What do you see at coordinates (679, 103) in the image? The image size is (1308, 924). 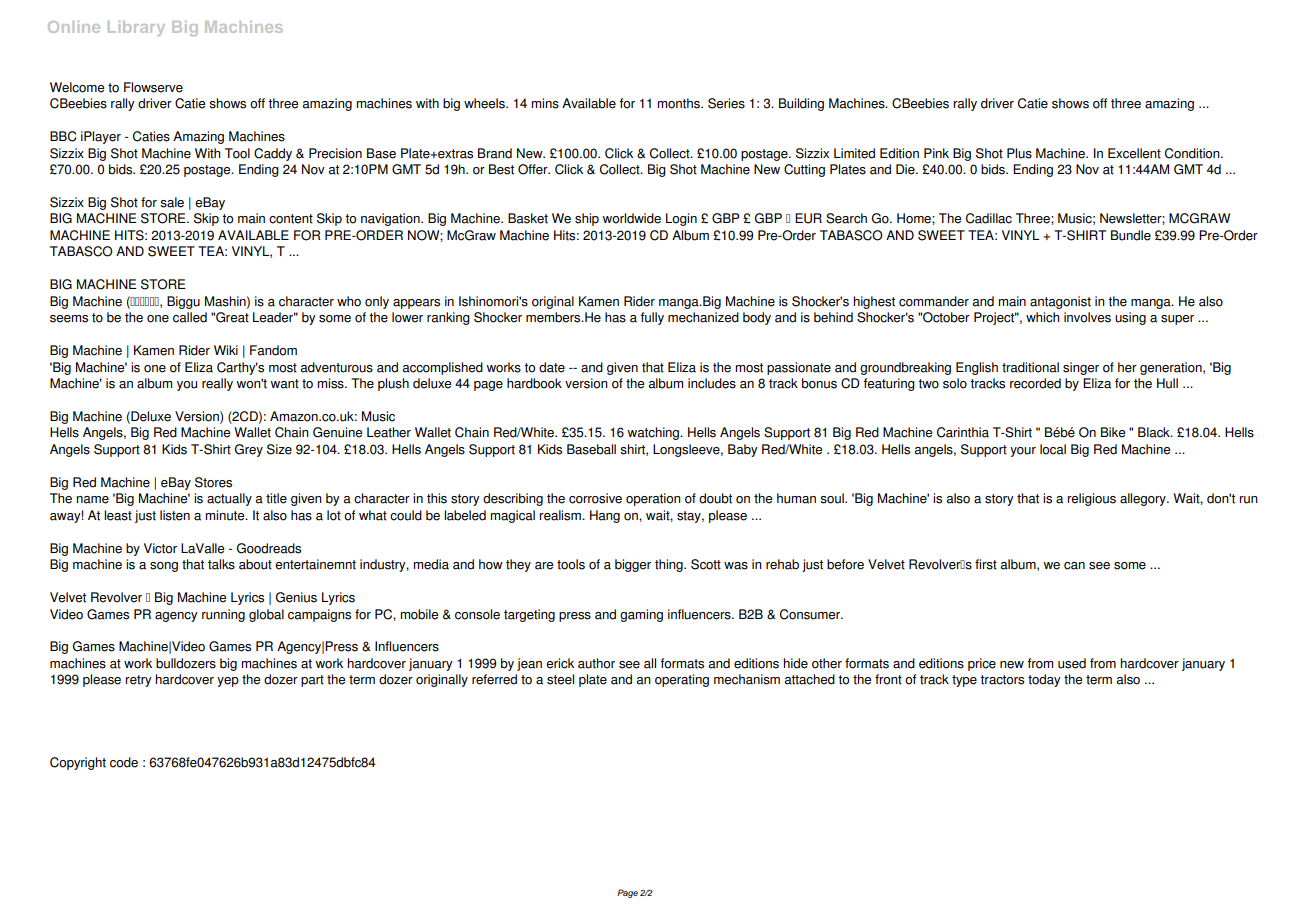 I see `months` at bounding box center [679, 103].
